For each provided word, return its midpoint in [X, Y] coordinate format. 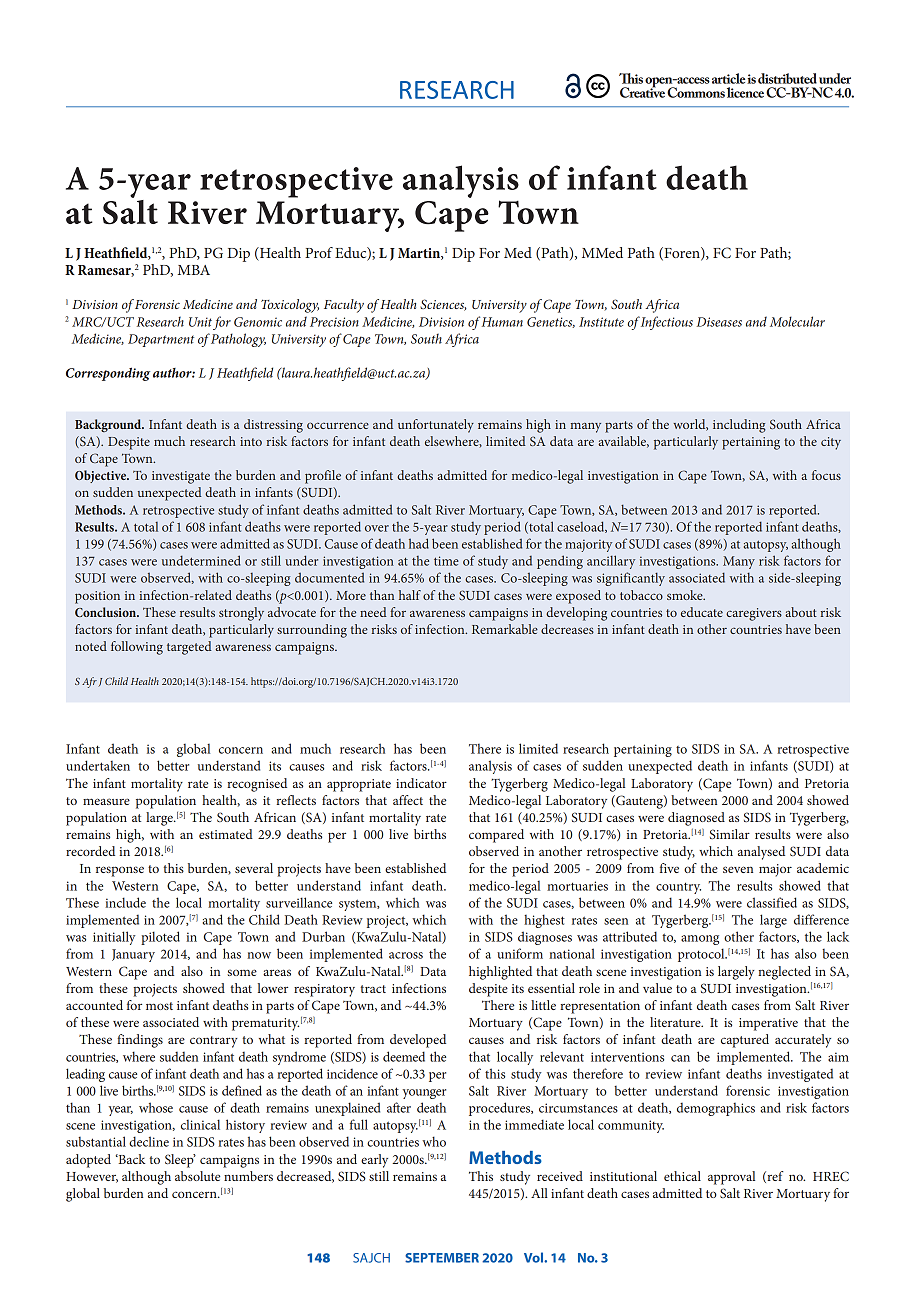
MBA [194, 270]
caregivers [754, 614]
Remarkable [505, 629]
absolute [197, 1176]
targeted [189, 648]
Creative [642, 91]
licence [745, 92]
